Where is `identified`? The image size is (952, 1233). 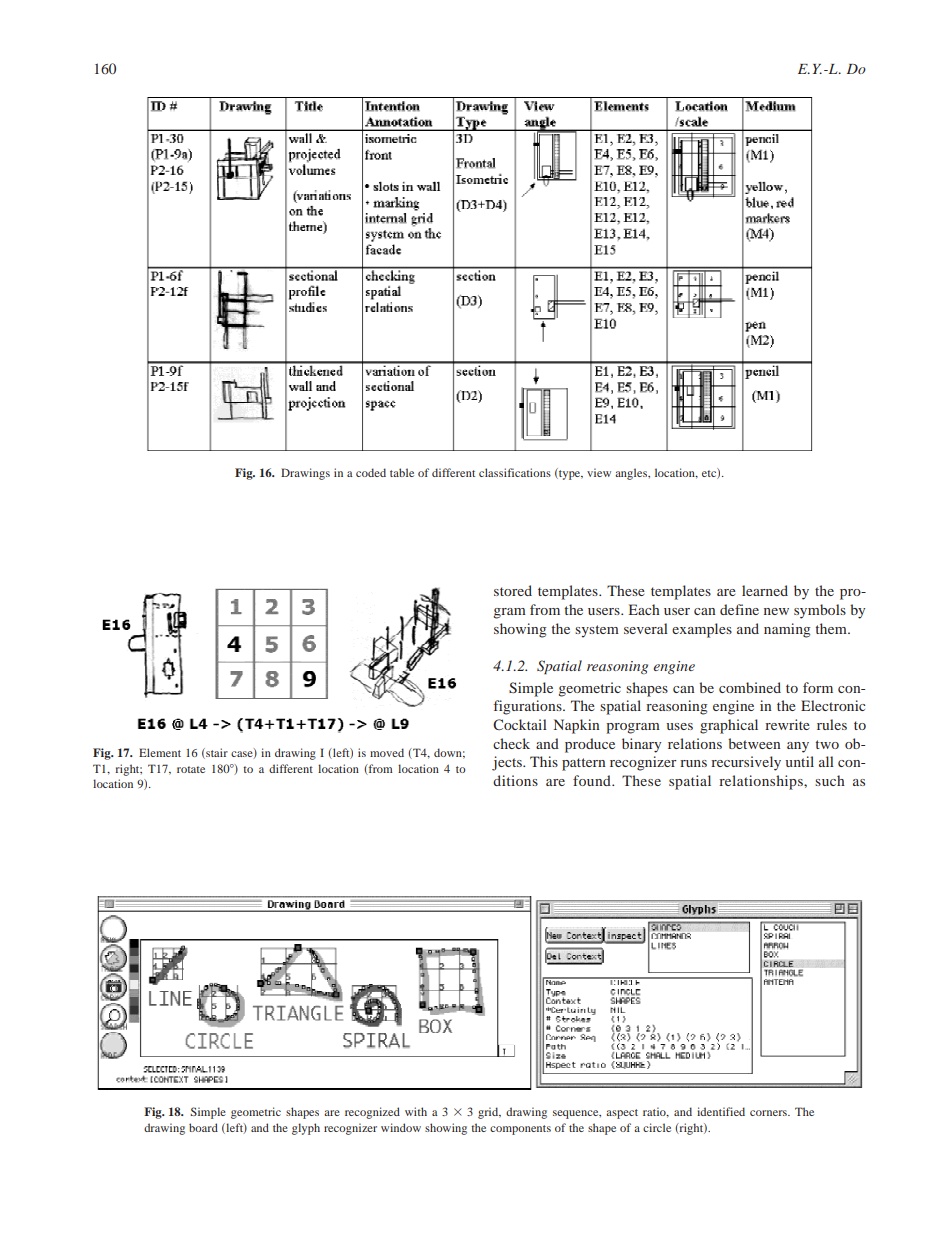 identified is located at coordinates (721, 1111).
